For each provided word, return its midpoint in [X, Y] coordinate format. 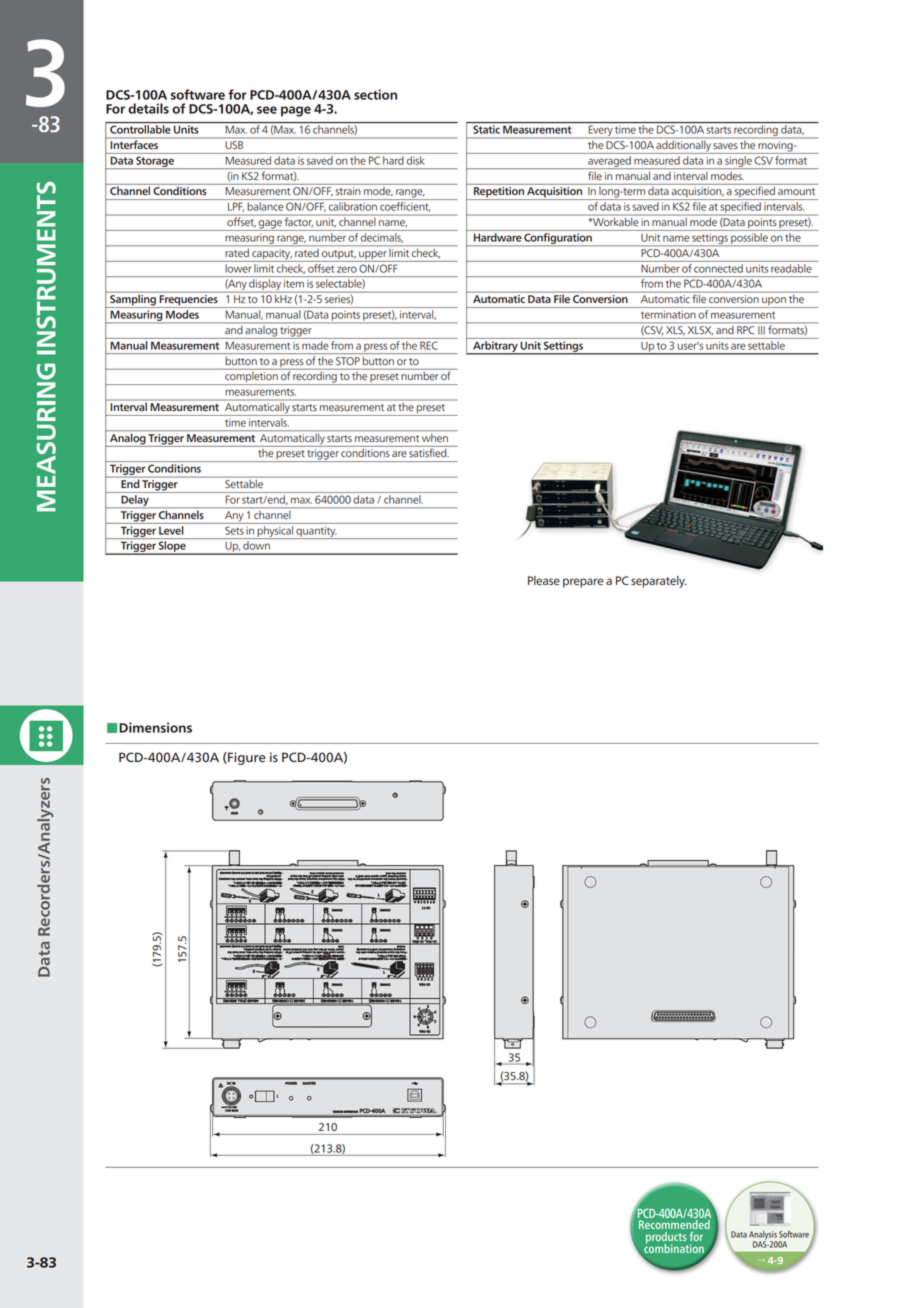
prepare [583, 583]
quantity [316, 533]
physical [275, 532]
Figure [246, 758]
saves [725, 146]
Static [486, 129]
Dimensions [155, 727]
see [267, 110]
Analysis [763, 1236]
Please [544, 581]
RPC [745, 330]
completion [251, 377]
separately [659, 582]
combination [675, 1249]
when [435, 438]
